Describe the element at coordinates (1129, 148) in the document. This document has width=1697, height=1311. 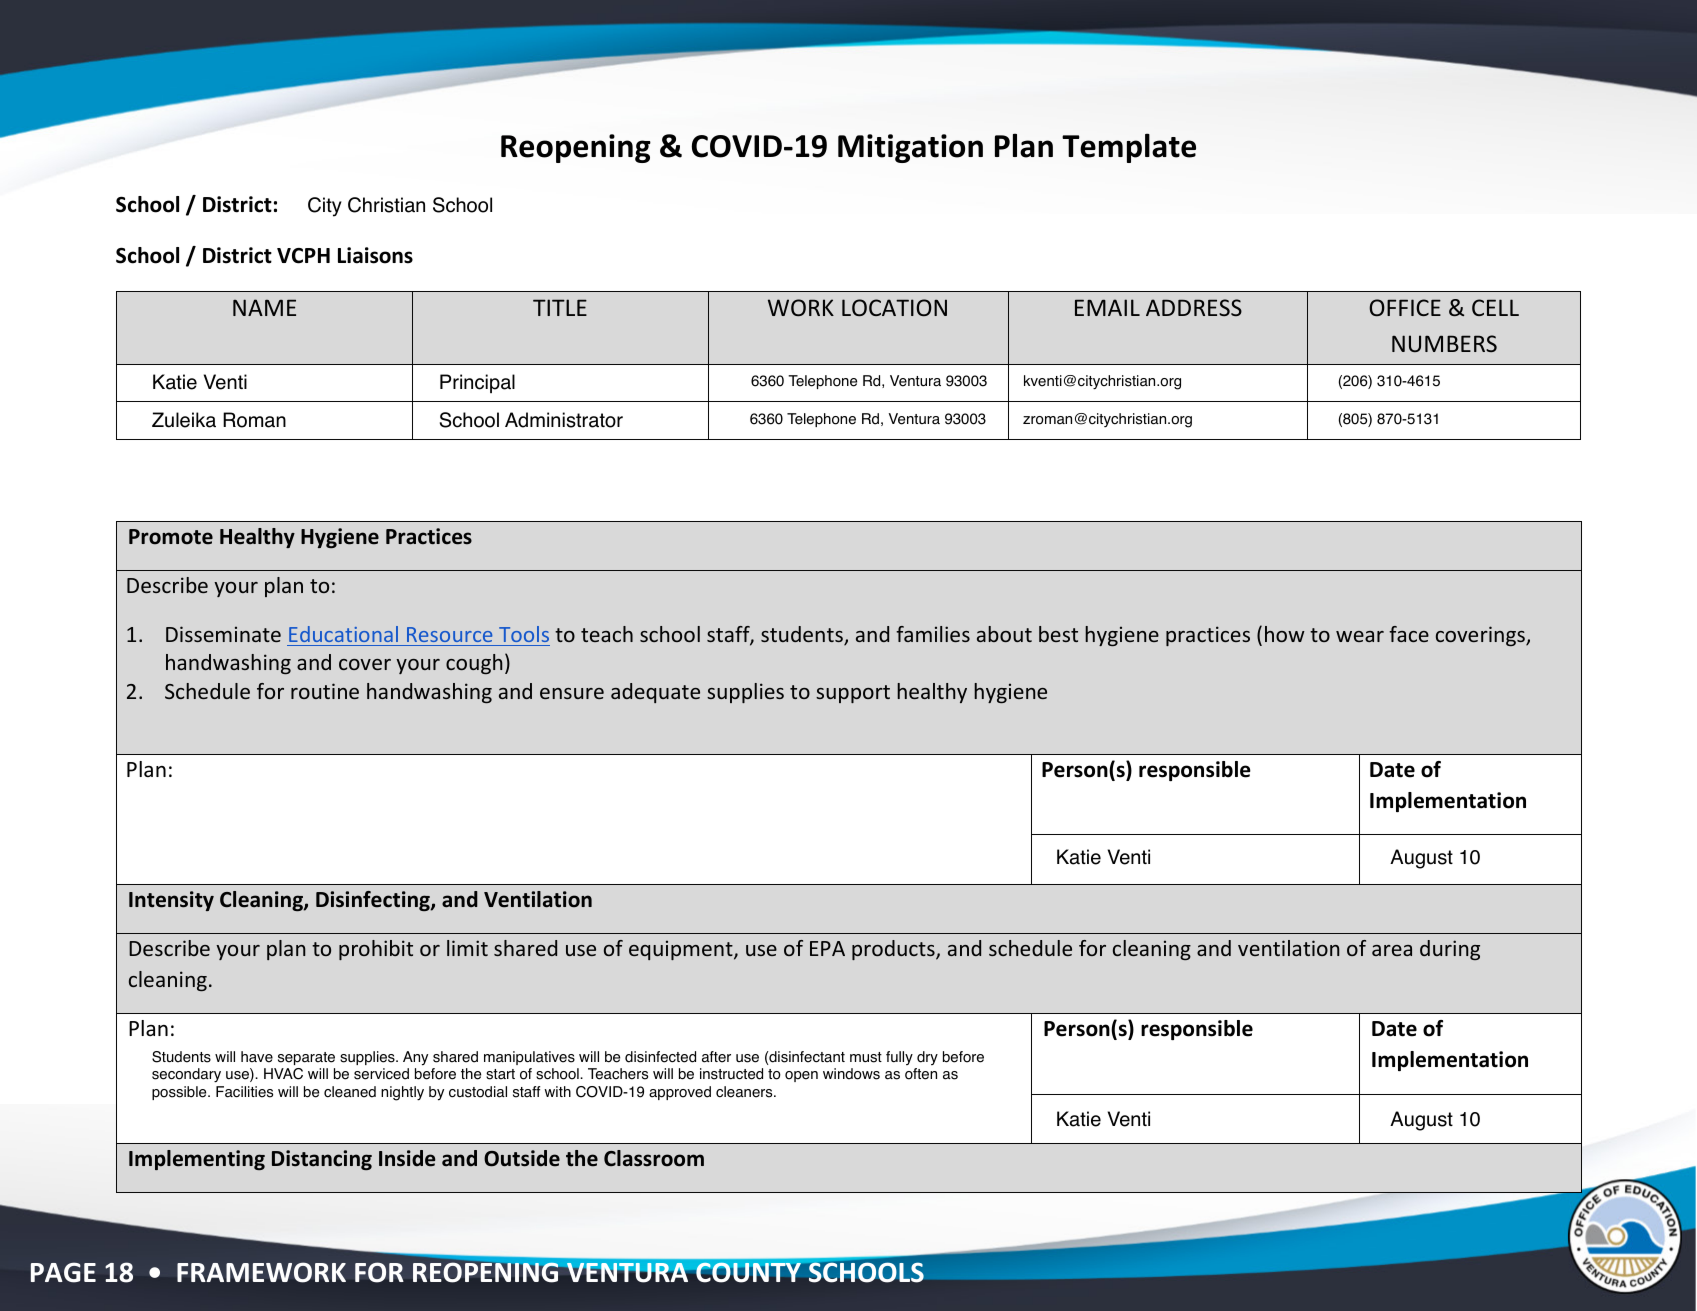
I see `Template` at that location.
